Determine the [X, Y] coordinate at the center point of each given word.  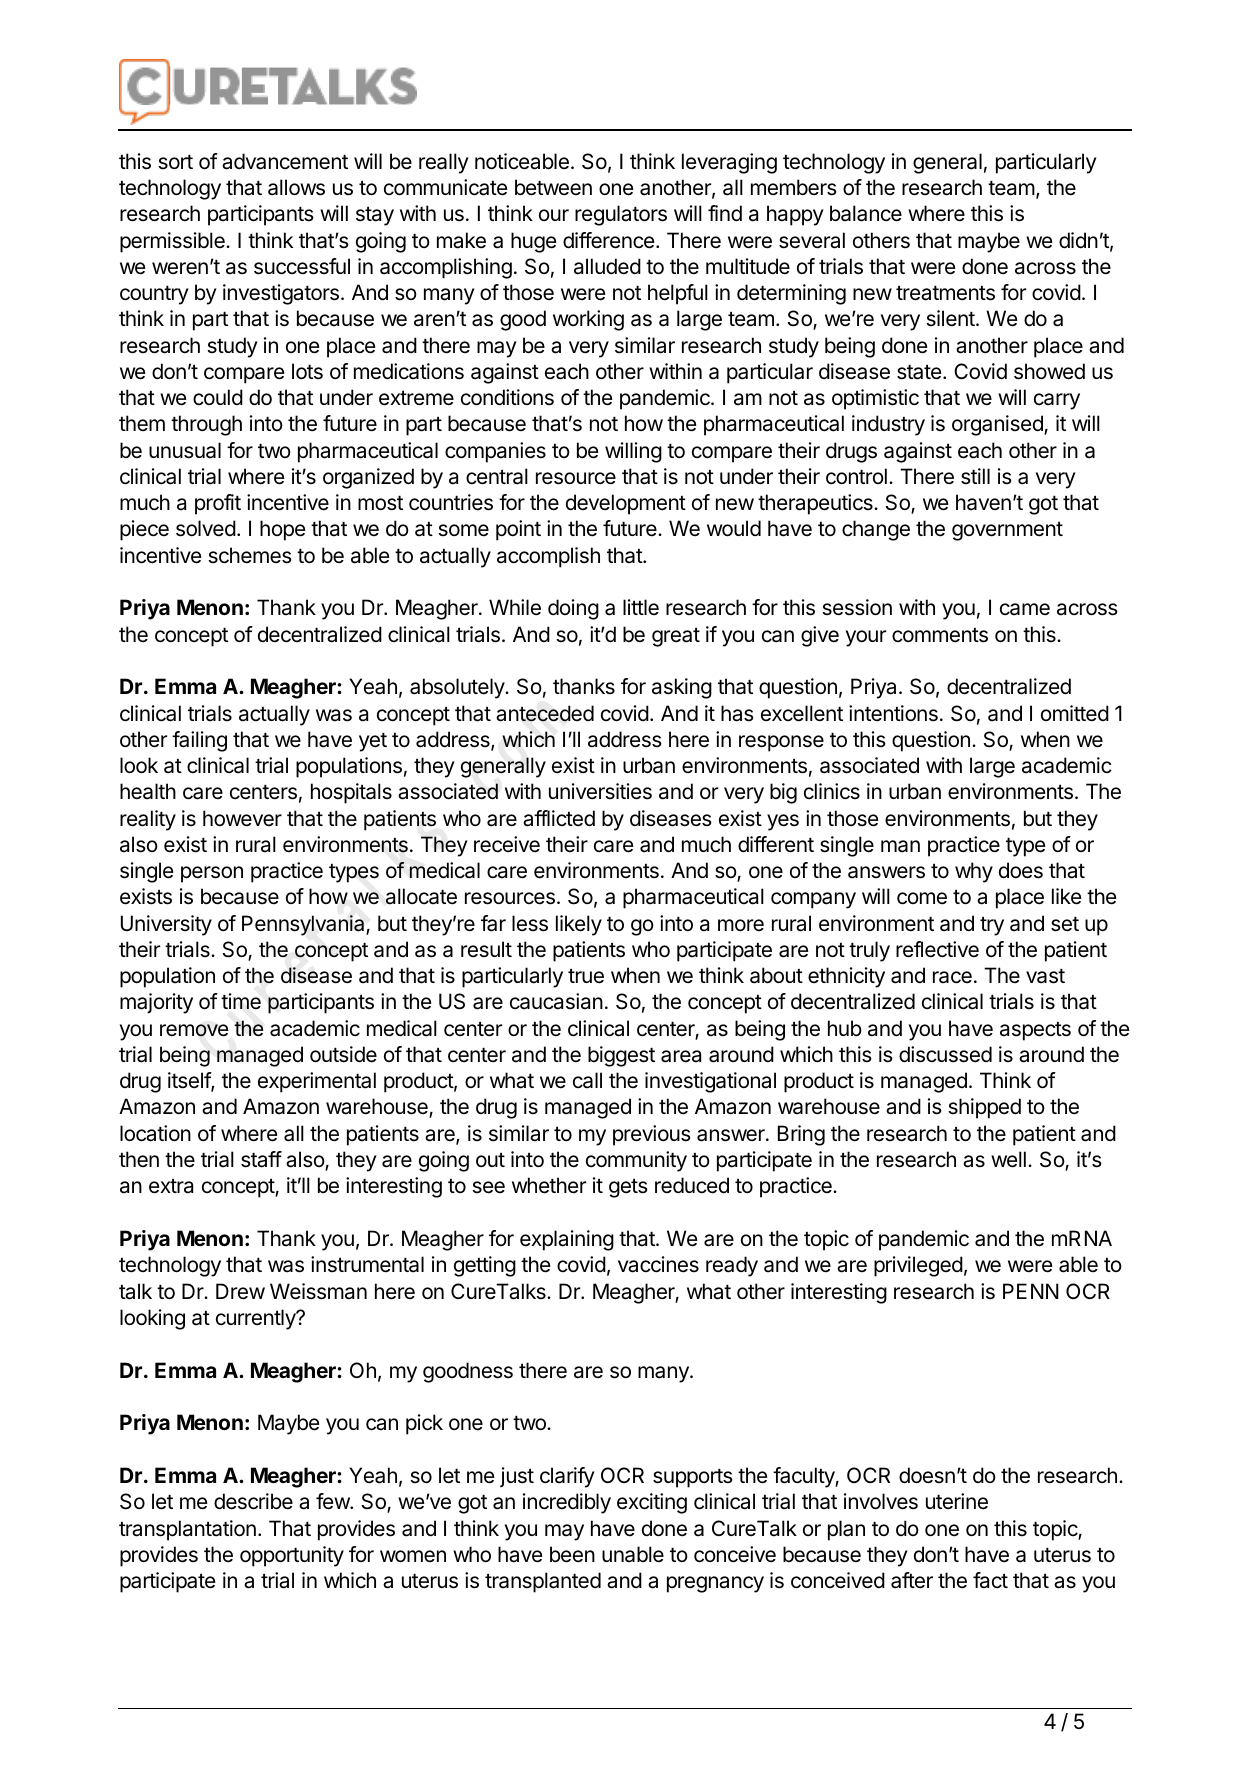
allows [296, 187]
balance [866, 213]
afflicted [559, 818]
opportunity [292, 1556]
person [212, 874]
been [572, 1554]
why [974, 872]
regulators [621, 215]
